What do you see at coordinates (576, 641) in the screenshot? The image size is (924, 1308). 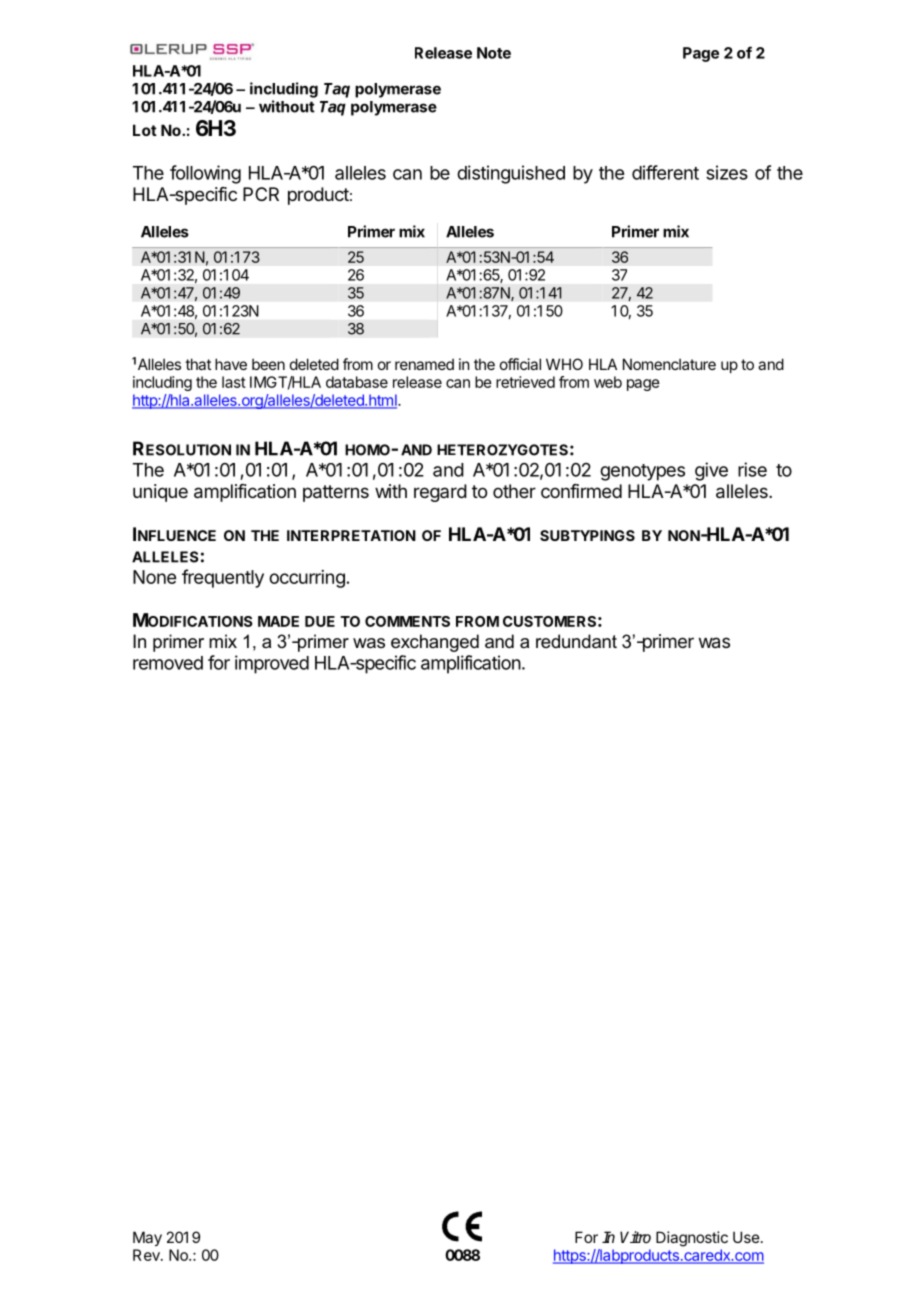 I see `redundant` at bounding box center [576, 641].
